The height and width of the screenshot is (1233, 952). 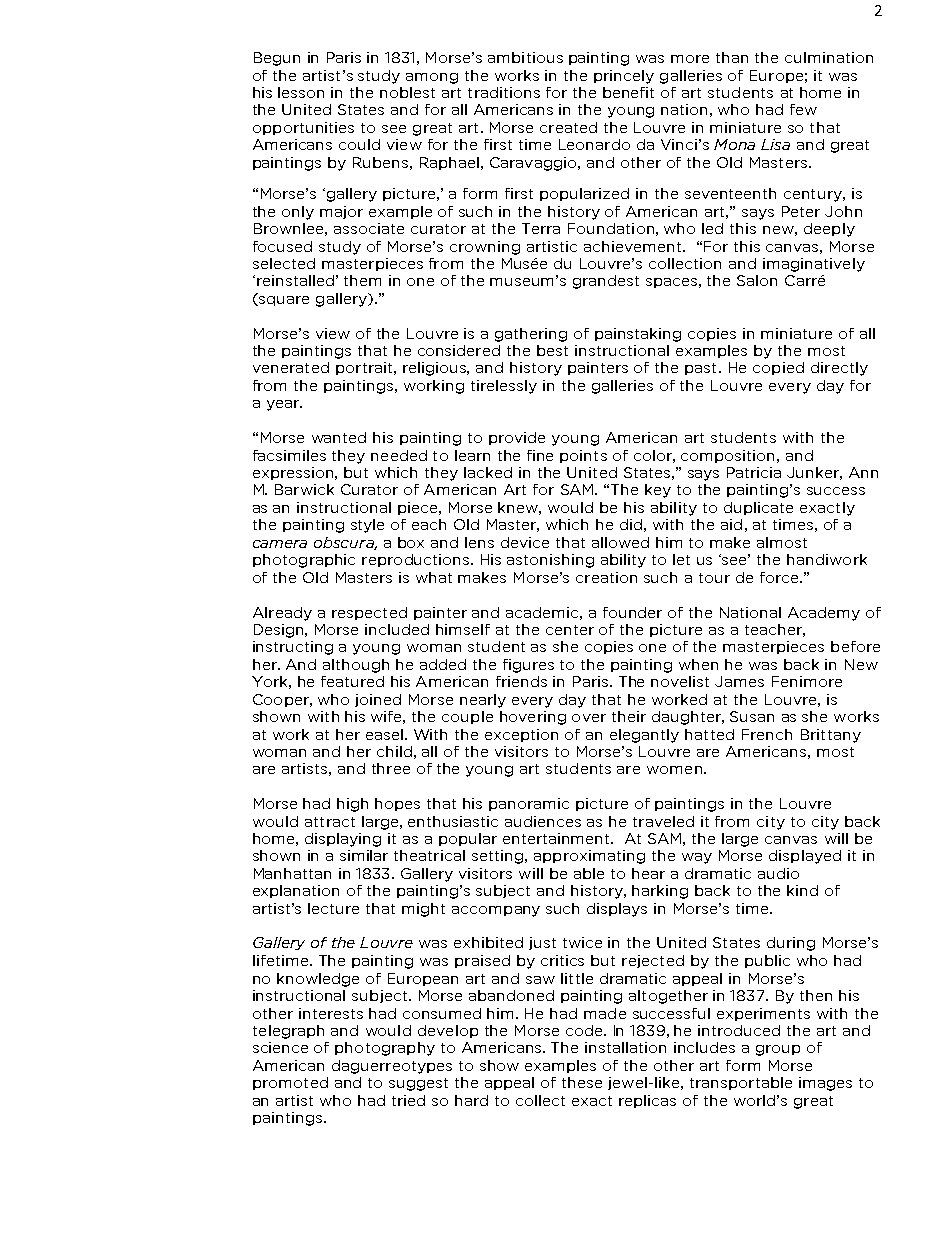 I want to click on created, so click(x=568, y=127).
